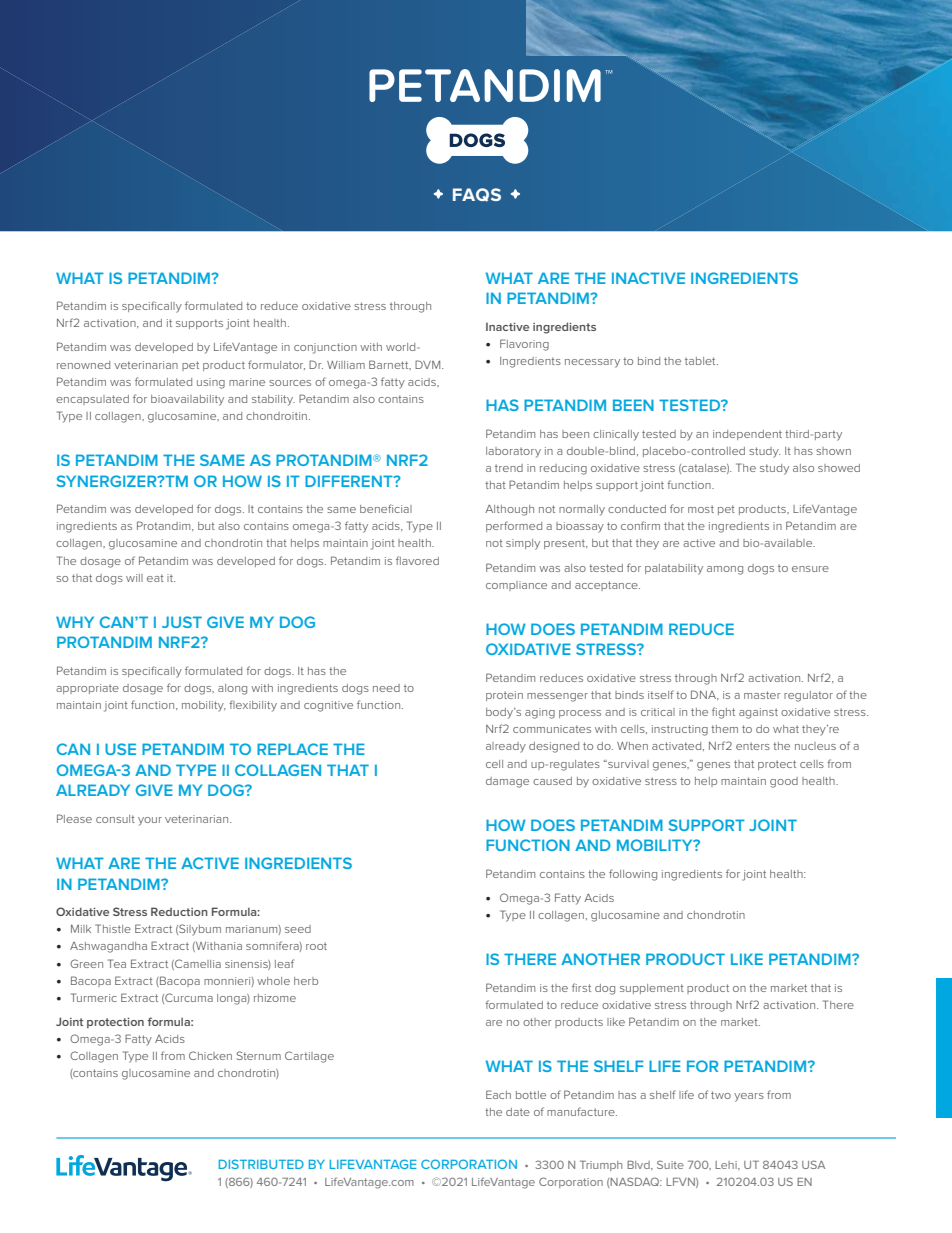  What do you see at coordinates (261, 1164) in the page?
I see `DISTRIBUTED` at bounding box center [261, 1164].
